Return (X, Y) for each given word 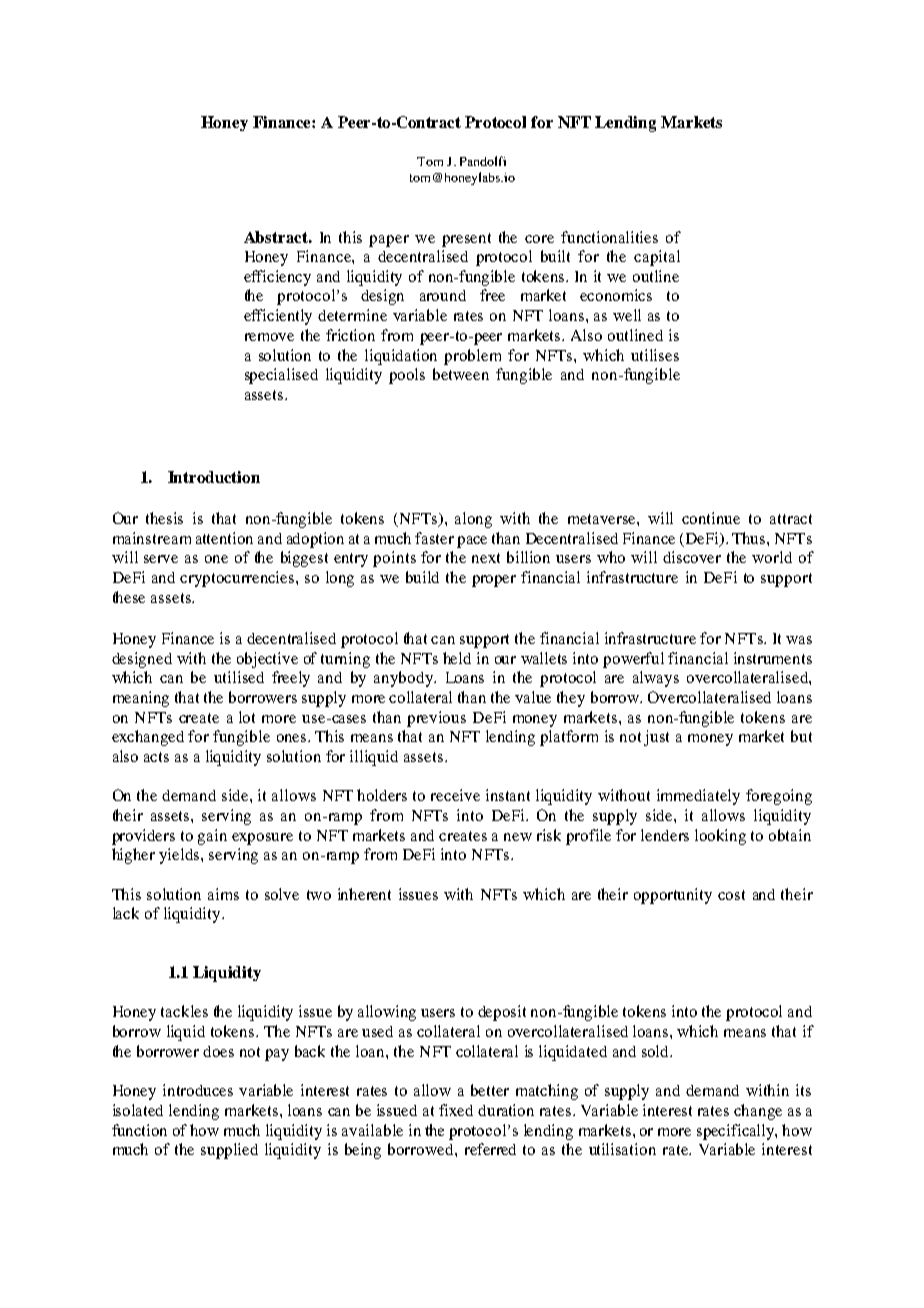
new (518, 837)
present (466, 240)
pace (472, 542)
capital (657, 258)
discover (692, 557)
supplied (229, 1151)
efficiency (277, 278)
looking (720, 837)
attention (224, 538)
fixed (456, 1110)
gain (212, 837)
